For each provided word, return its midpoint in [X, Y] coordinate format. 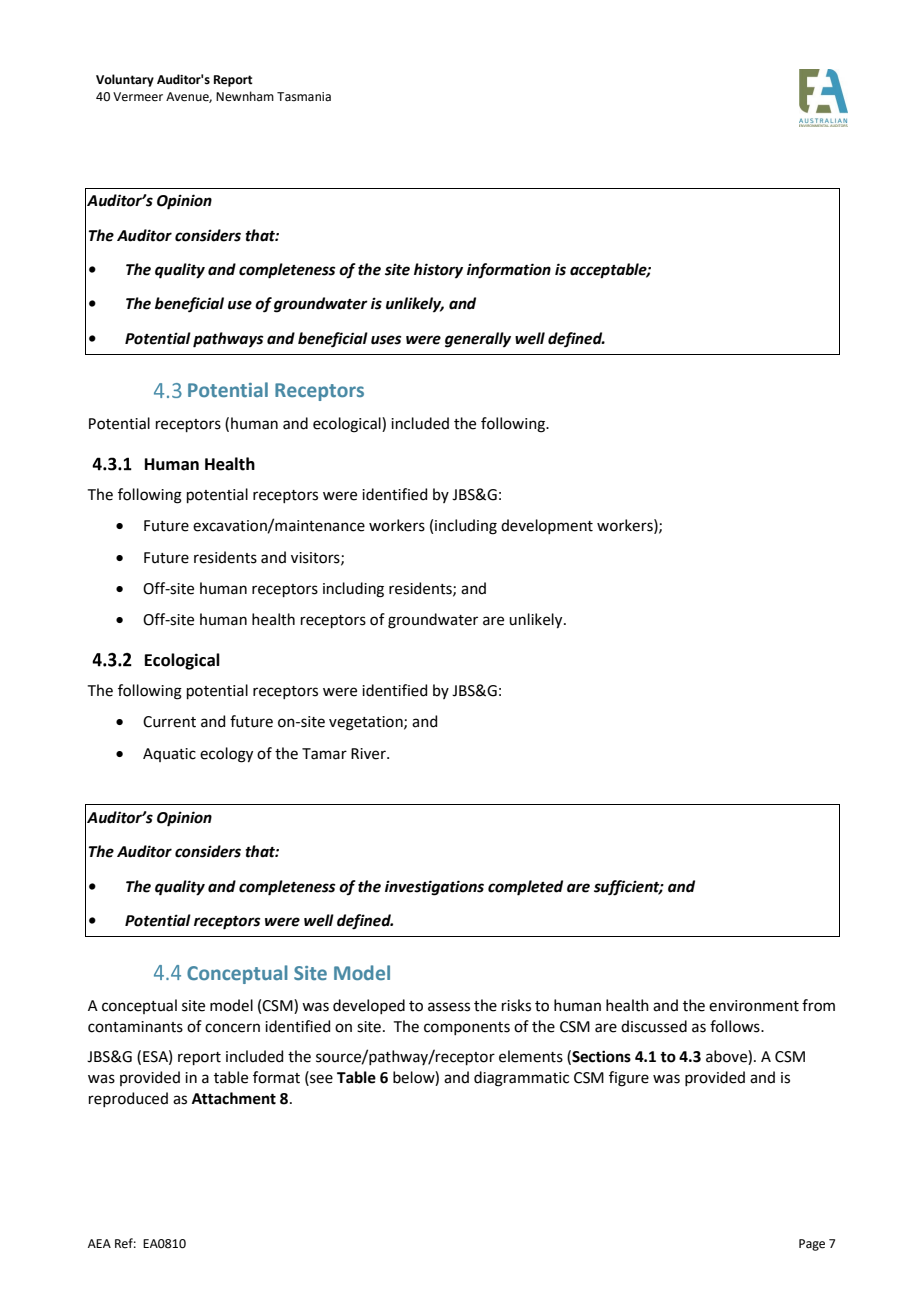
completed [525, 888]
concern [232, 1028]
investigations [434, 888]
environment [754, 1006]
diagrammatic [521, 1079]
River [369, 754]
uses [386, 340]
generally [478, 340]
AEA [99, 1243]
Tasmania [304, 97]
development [547, 526]
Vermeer [138, 97]
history [438, 271]
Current [169, 722]
